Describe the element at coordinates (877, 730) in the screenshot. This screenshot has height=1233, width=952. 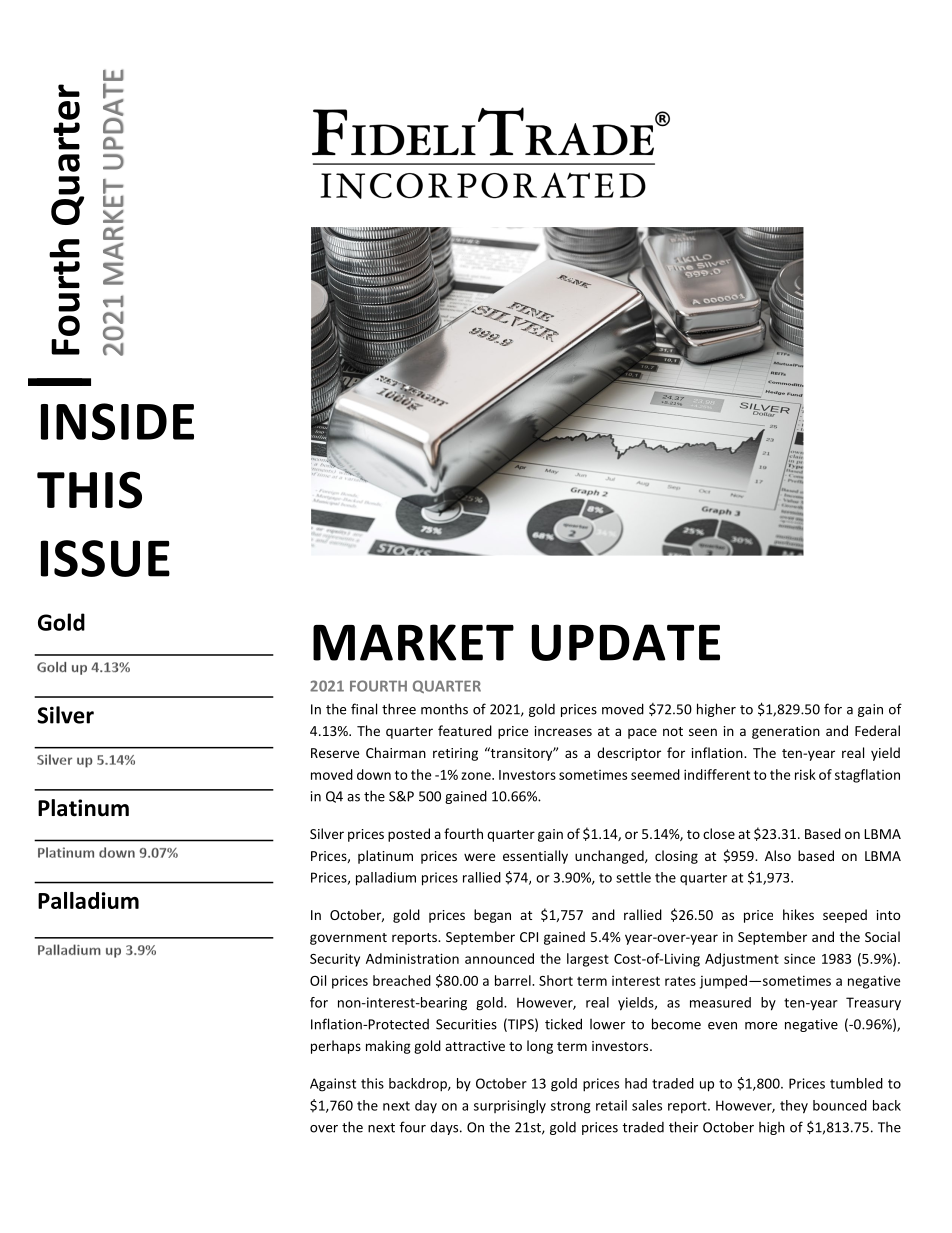
I see `Federal` at that location.
